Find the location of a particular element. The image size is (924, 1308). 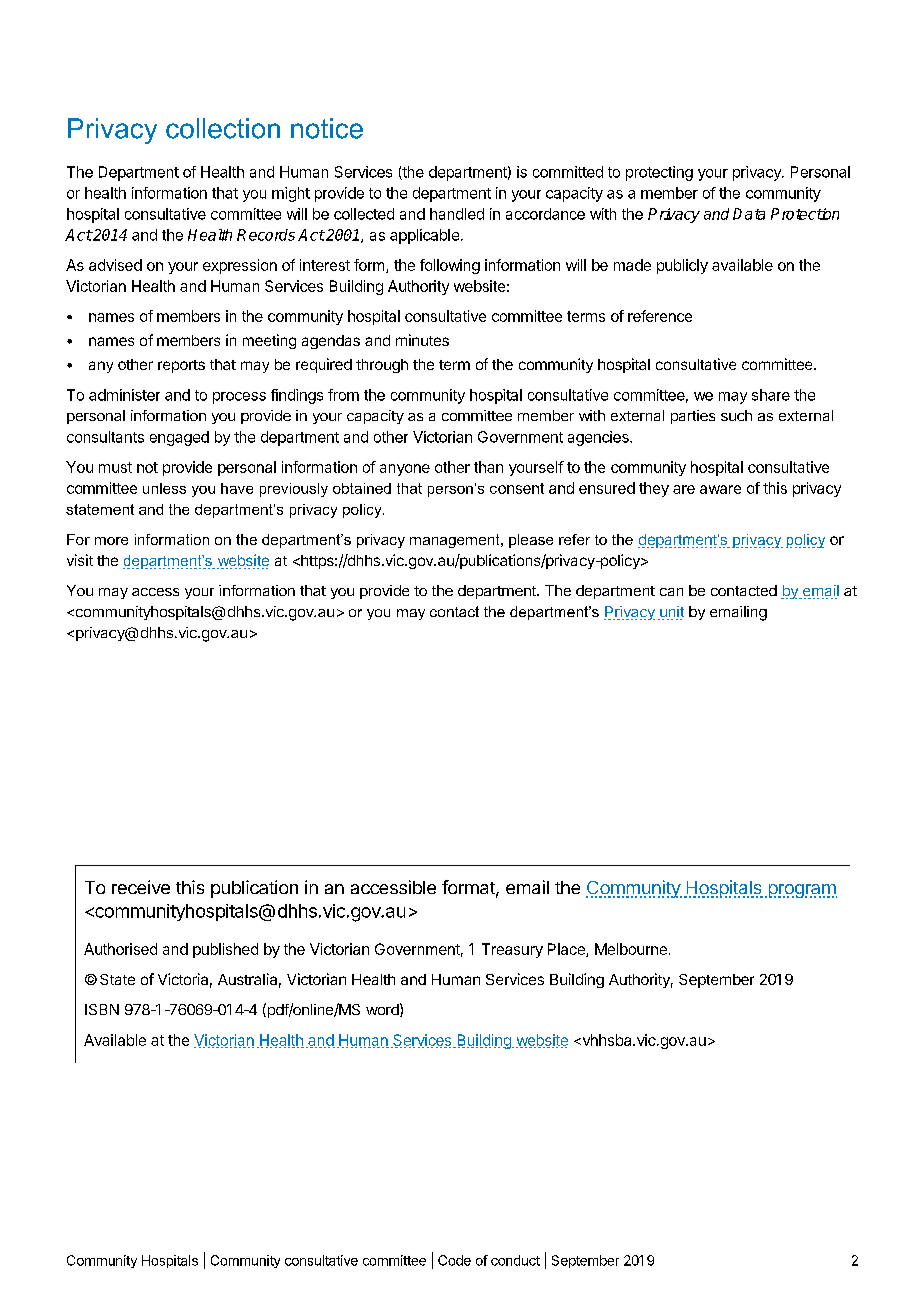

program is located at coordinates (801, 891).
